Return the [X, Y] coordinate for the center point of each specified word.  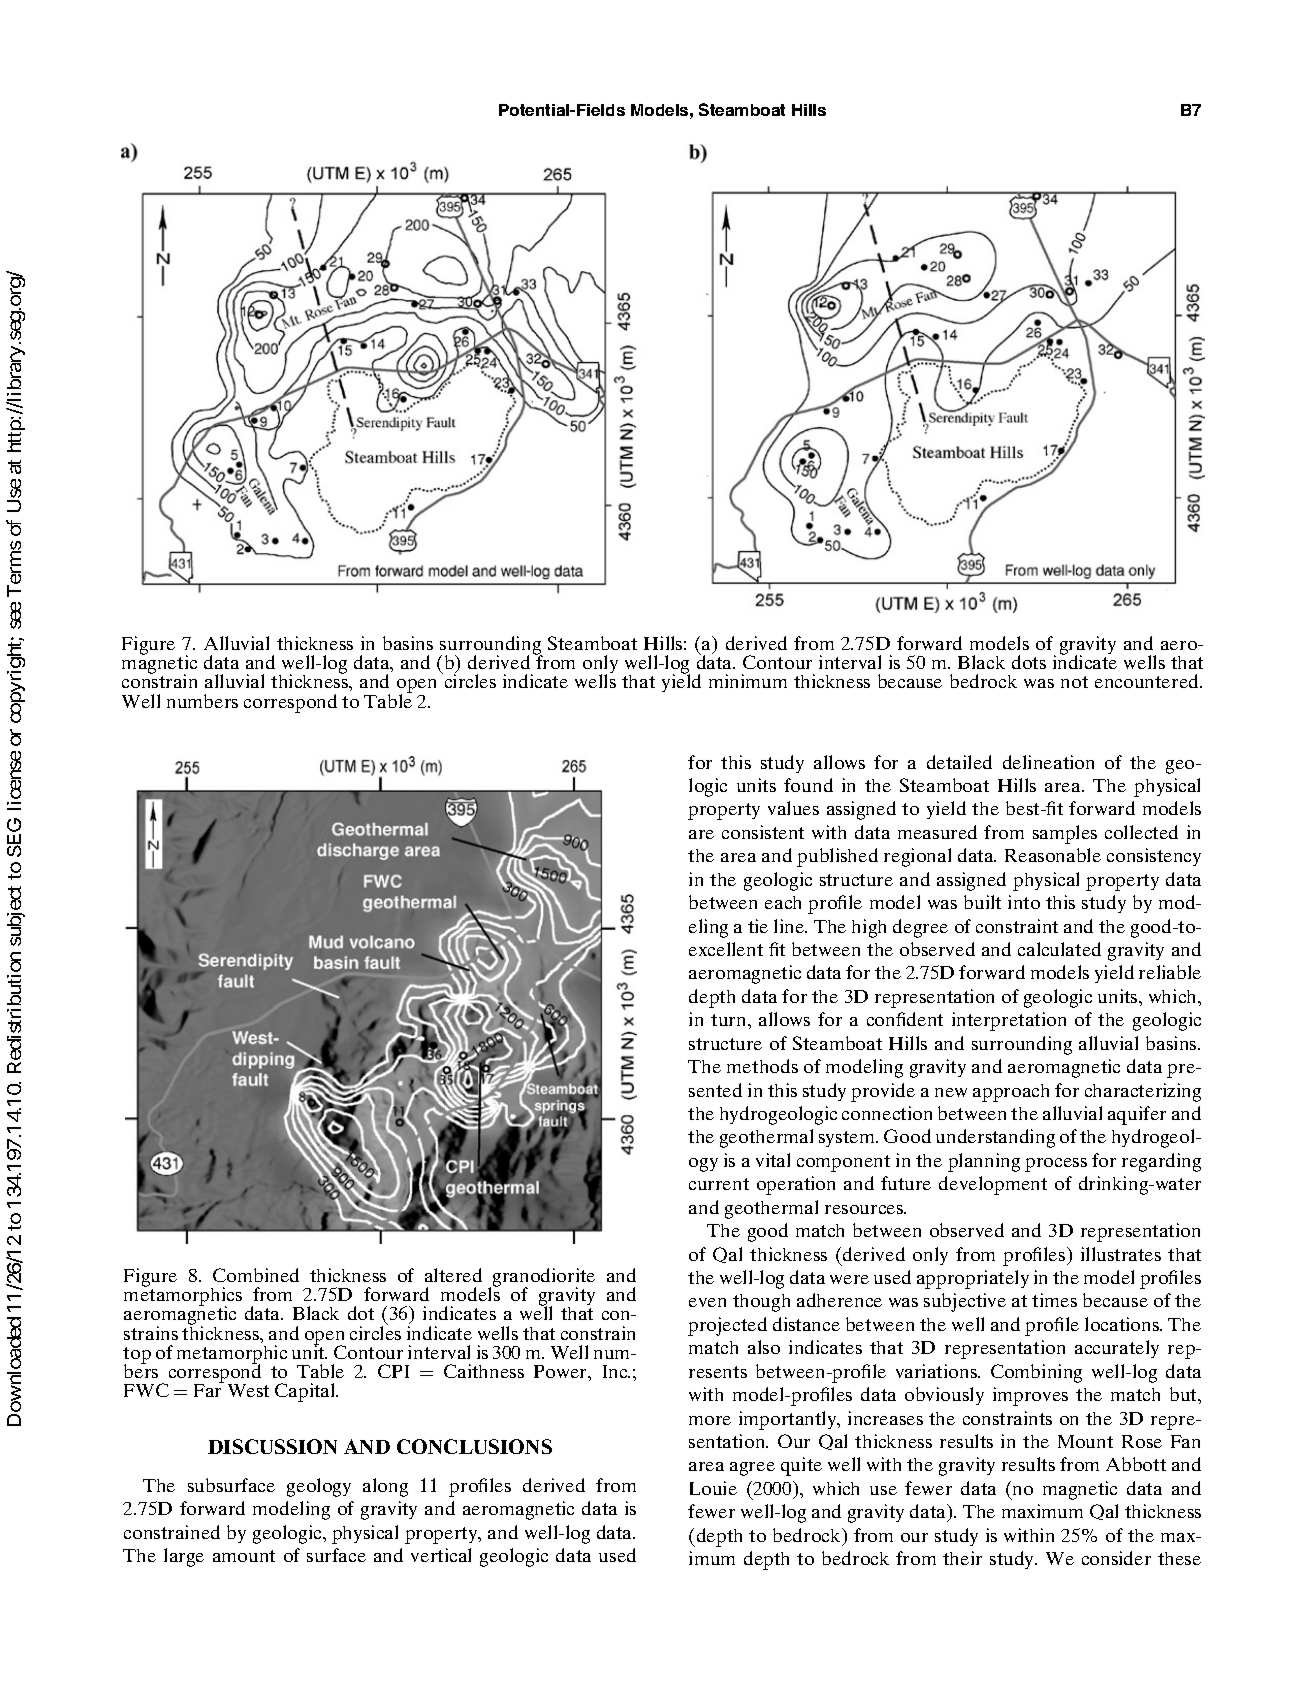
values [793, 808]
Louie [713, 1488]
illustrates [1121, 1254]
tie [758, 926]
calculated [1059, 949]
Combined [256, 1275]
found [808, 785]
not [1074, 682]
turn [730, 1020]
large [184, 1557]
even [707, 1302]
